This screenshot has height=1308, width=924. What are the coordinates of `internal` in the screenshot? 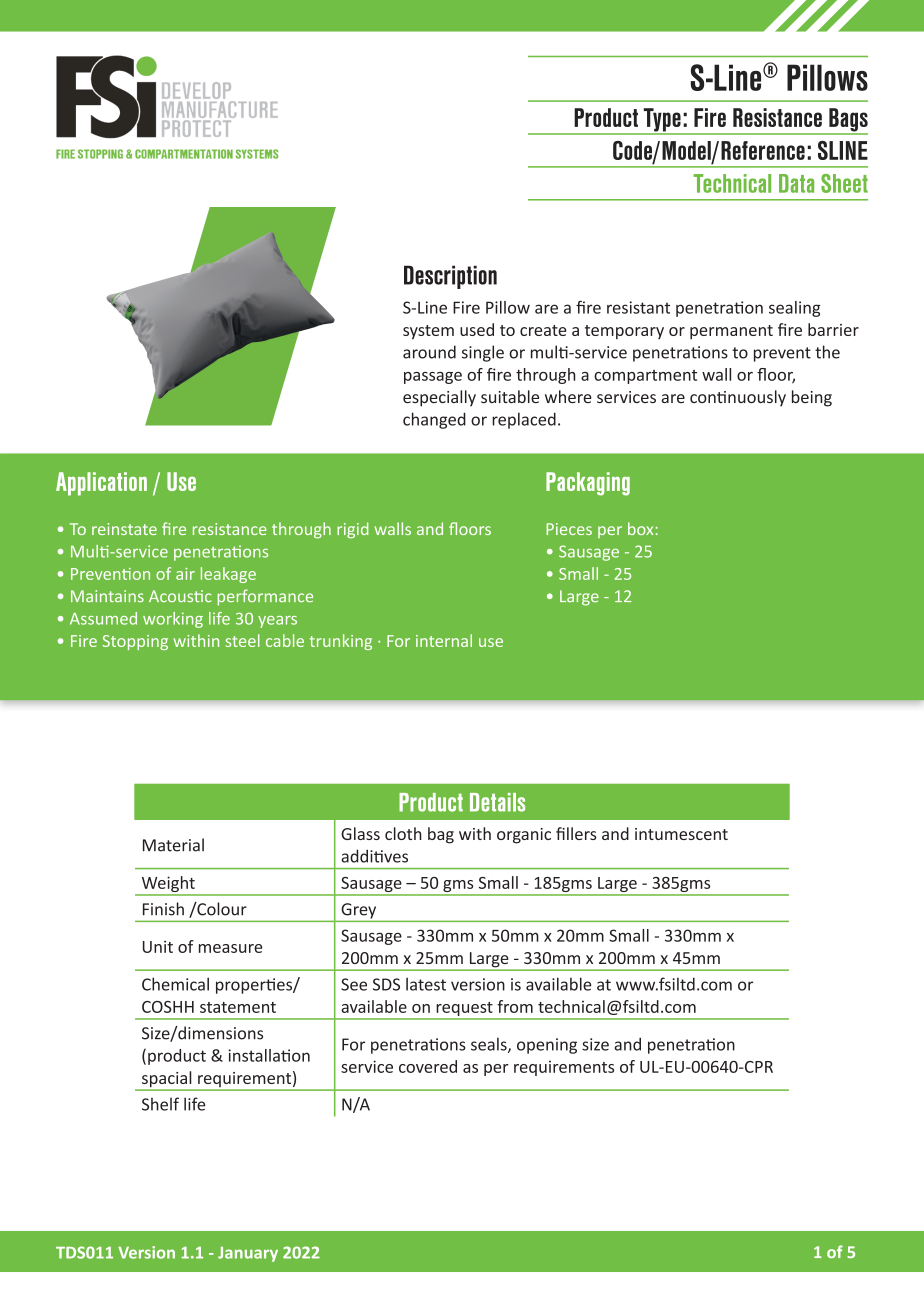 It's located at (444, 640).
